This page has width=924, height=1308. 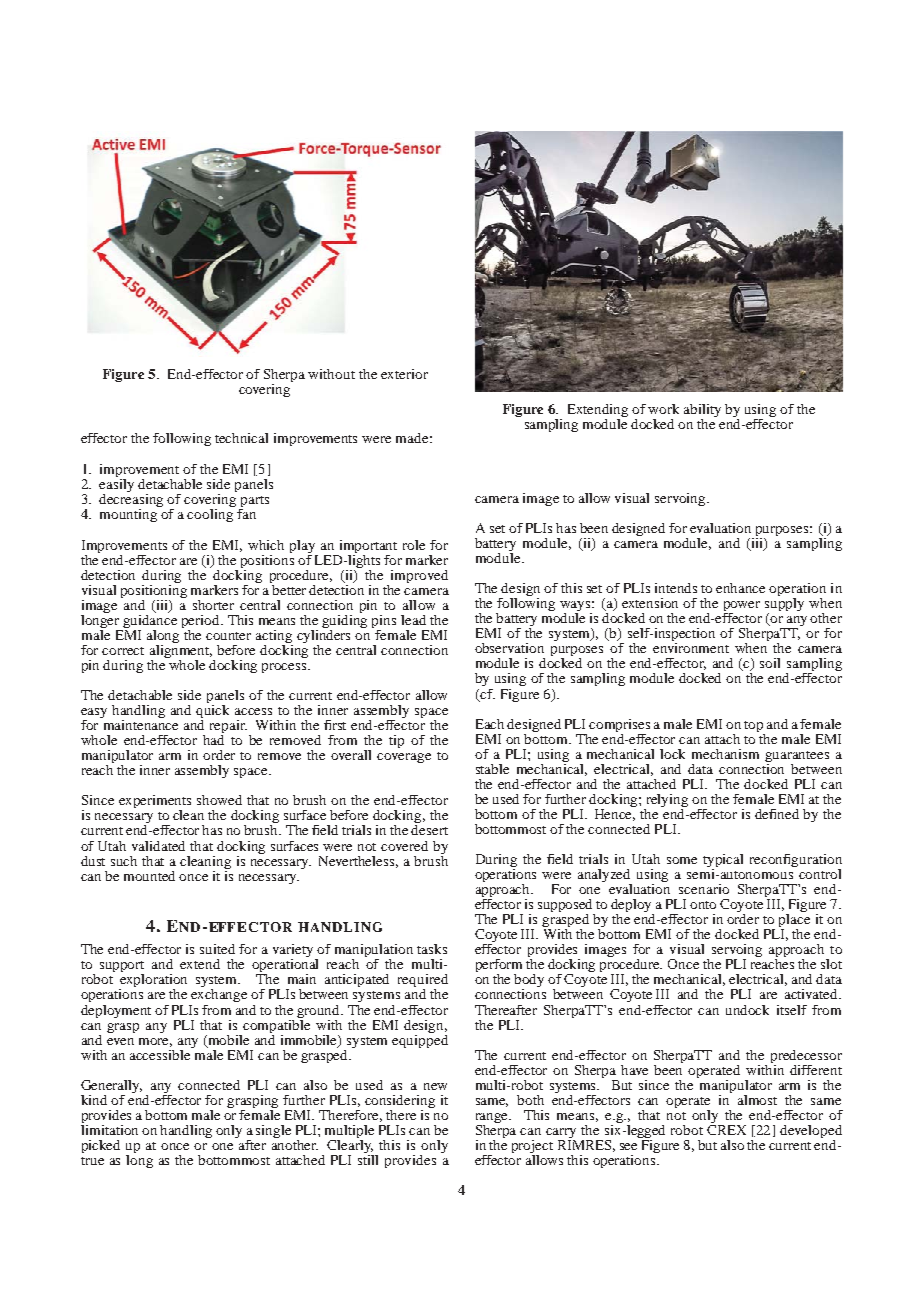 What do you see at coordinates (155, 803) in the page?
I see `experiments` at bounding box center [155, 803].
